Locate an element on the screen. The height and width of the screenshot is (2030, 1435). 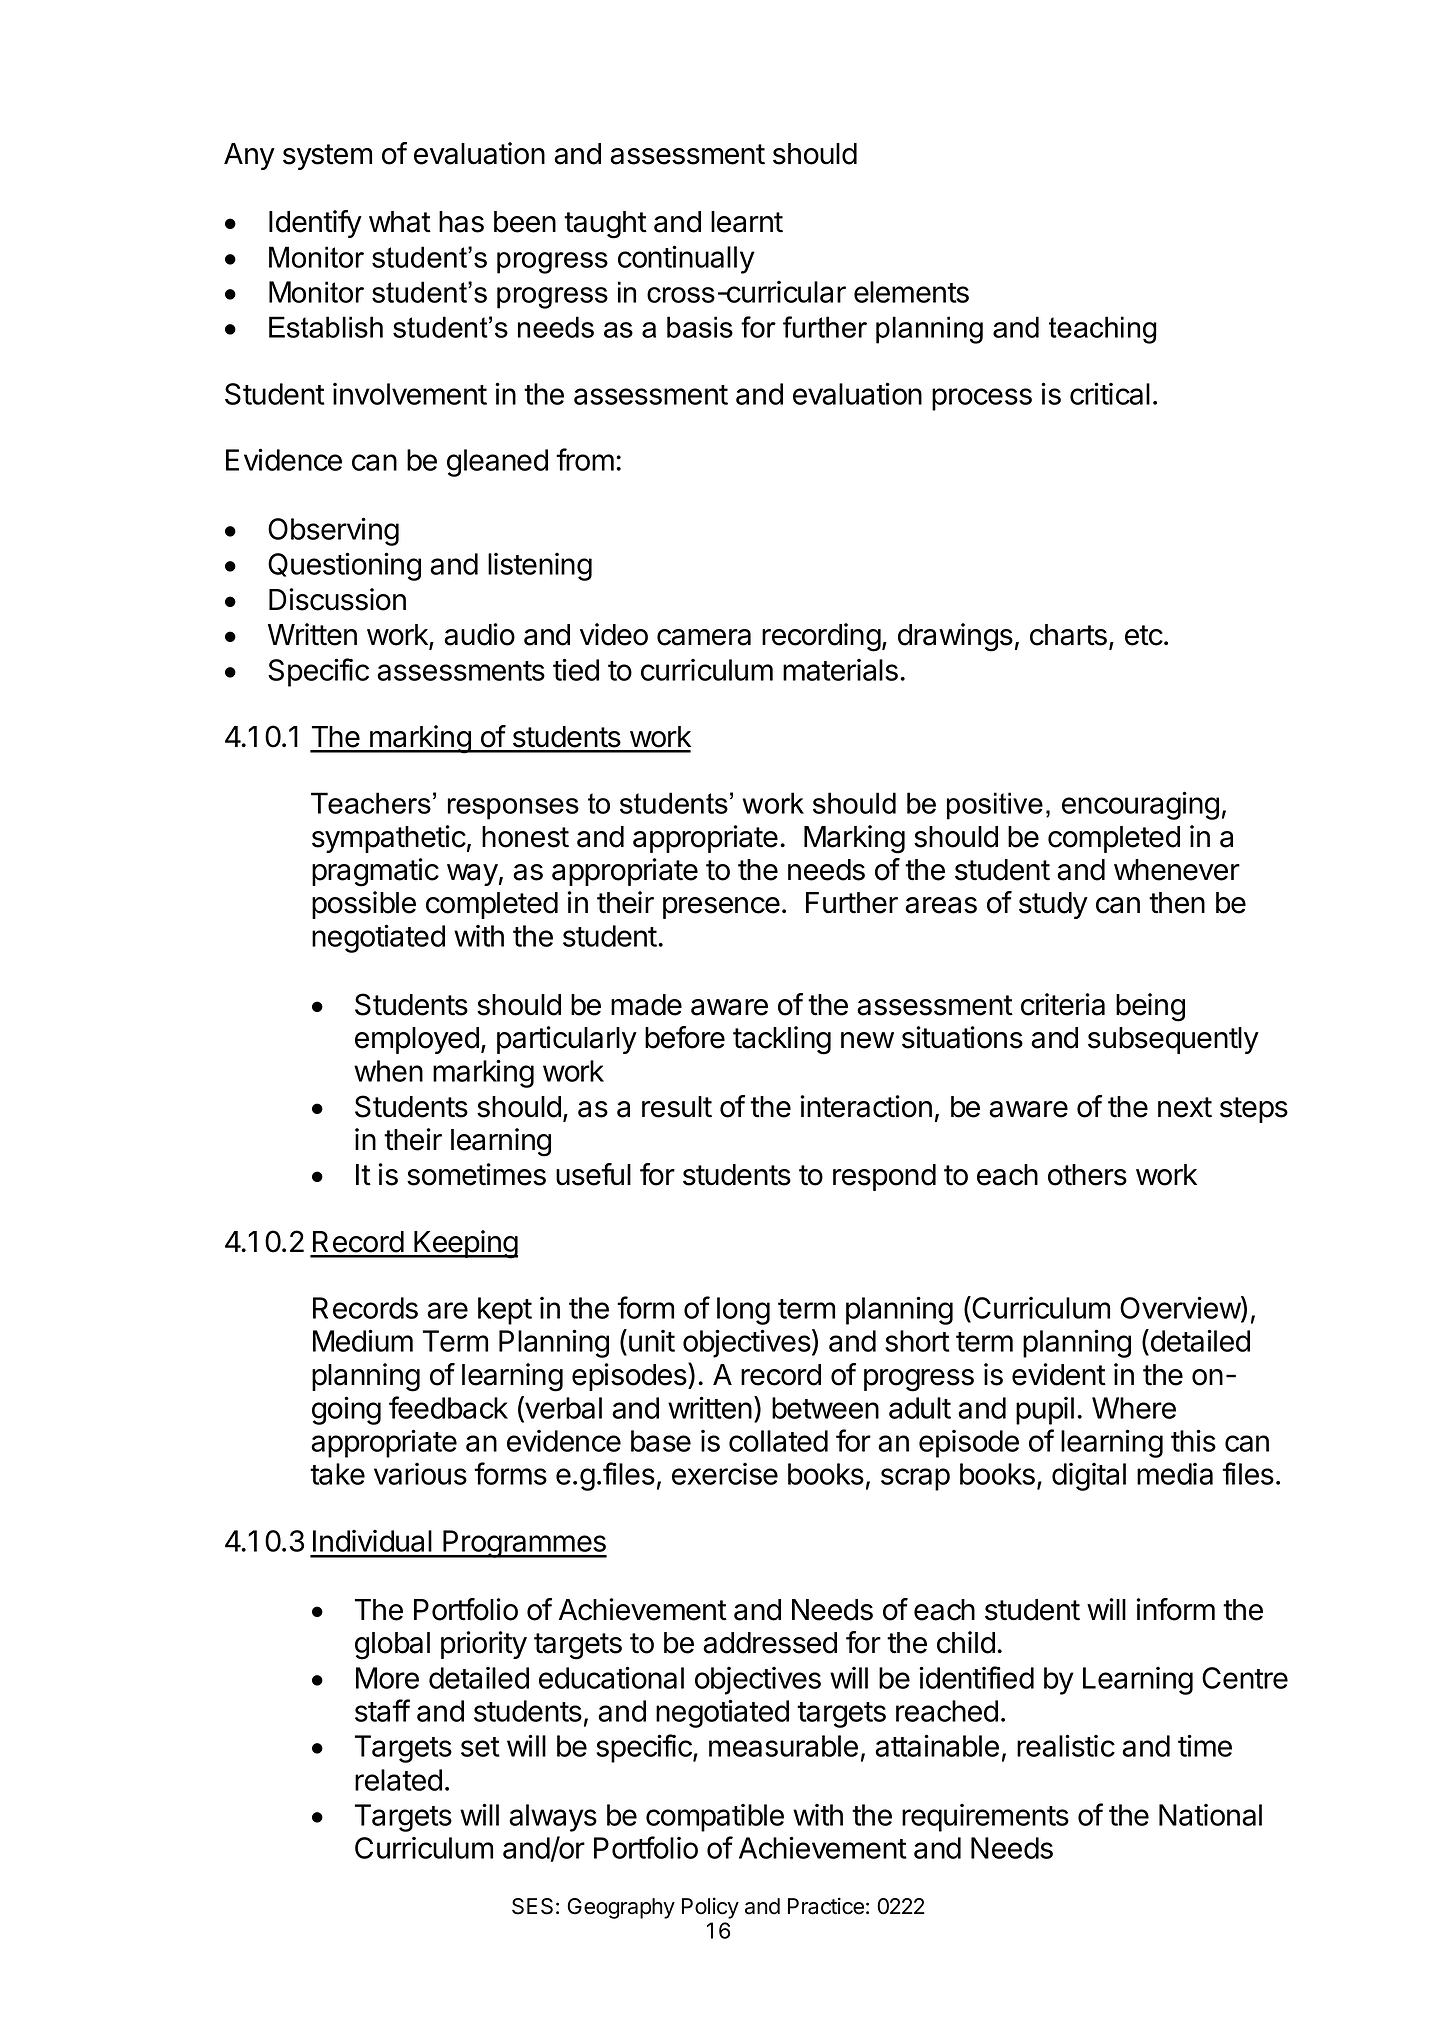
Overview is located at coordinates (1181, 1309).
